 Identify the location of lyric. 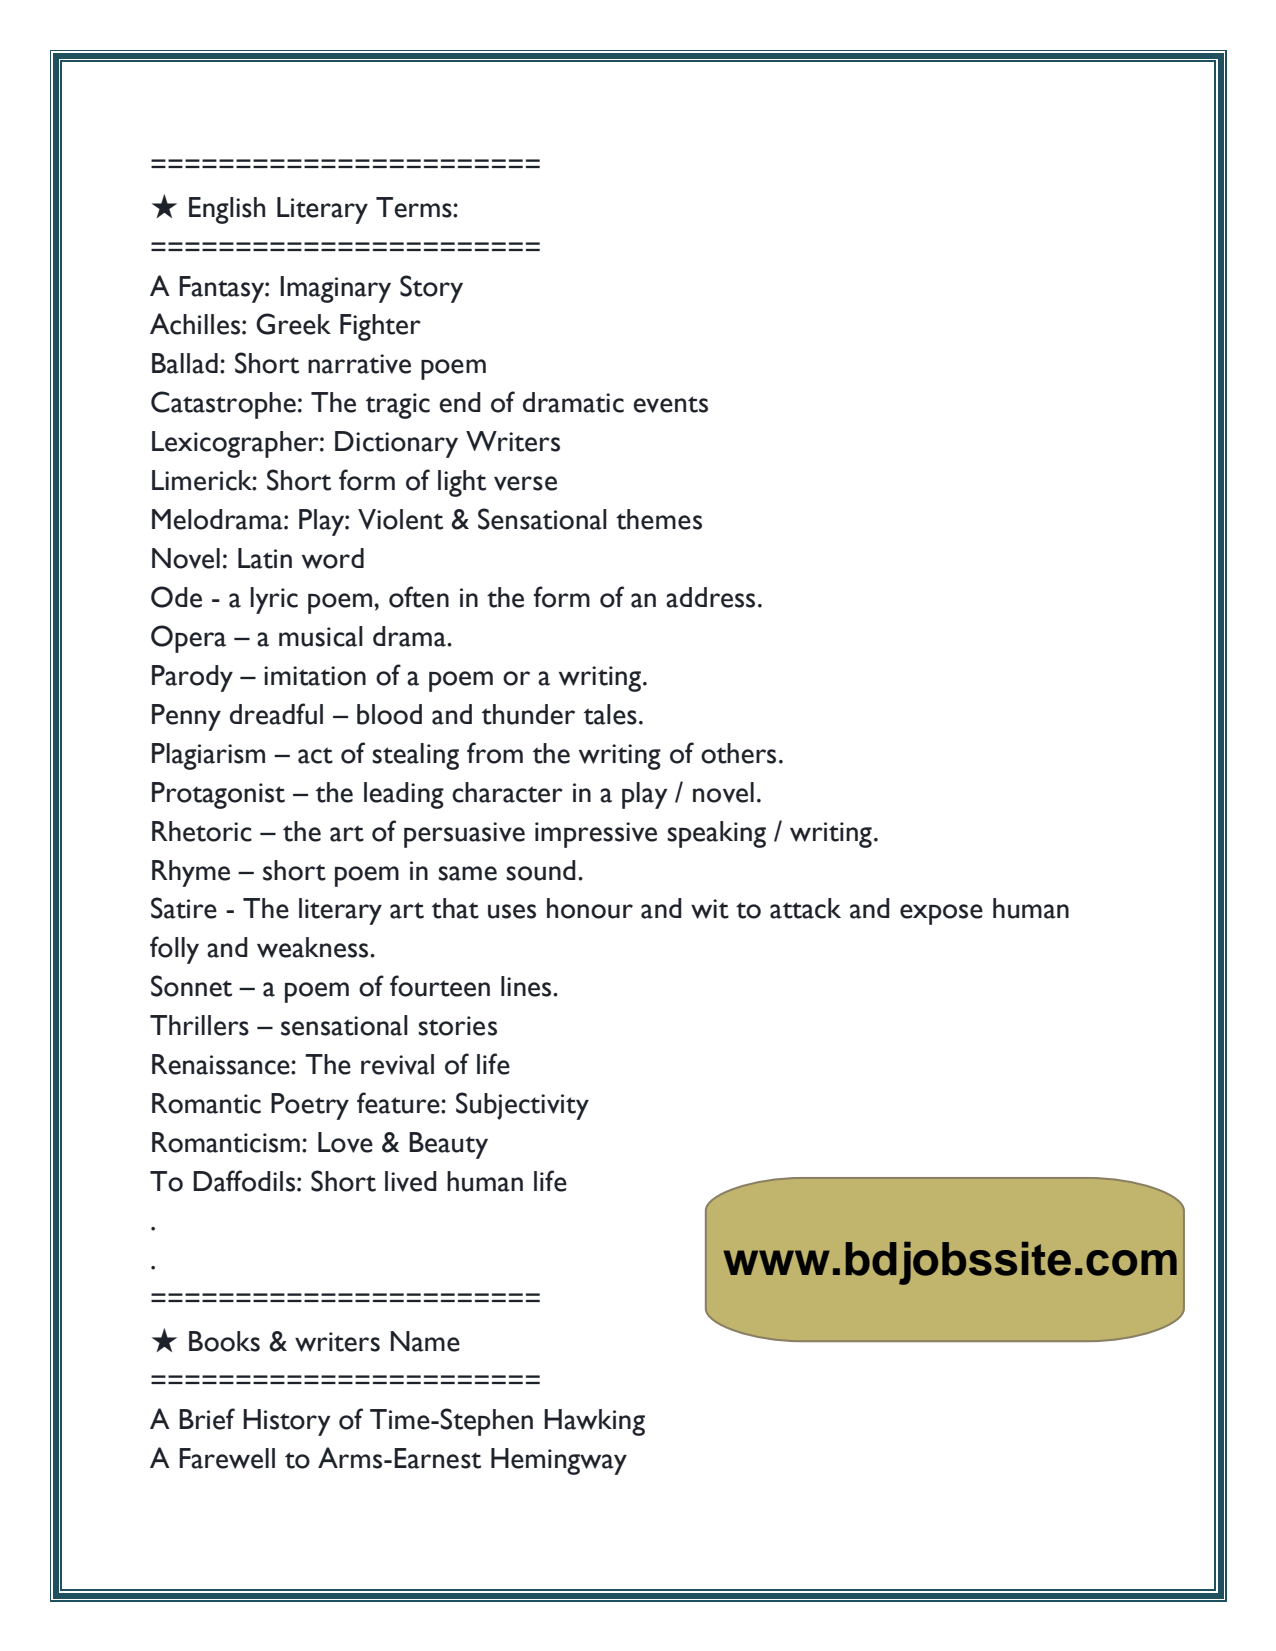
(274, 600).
